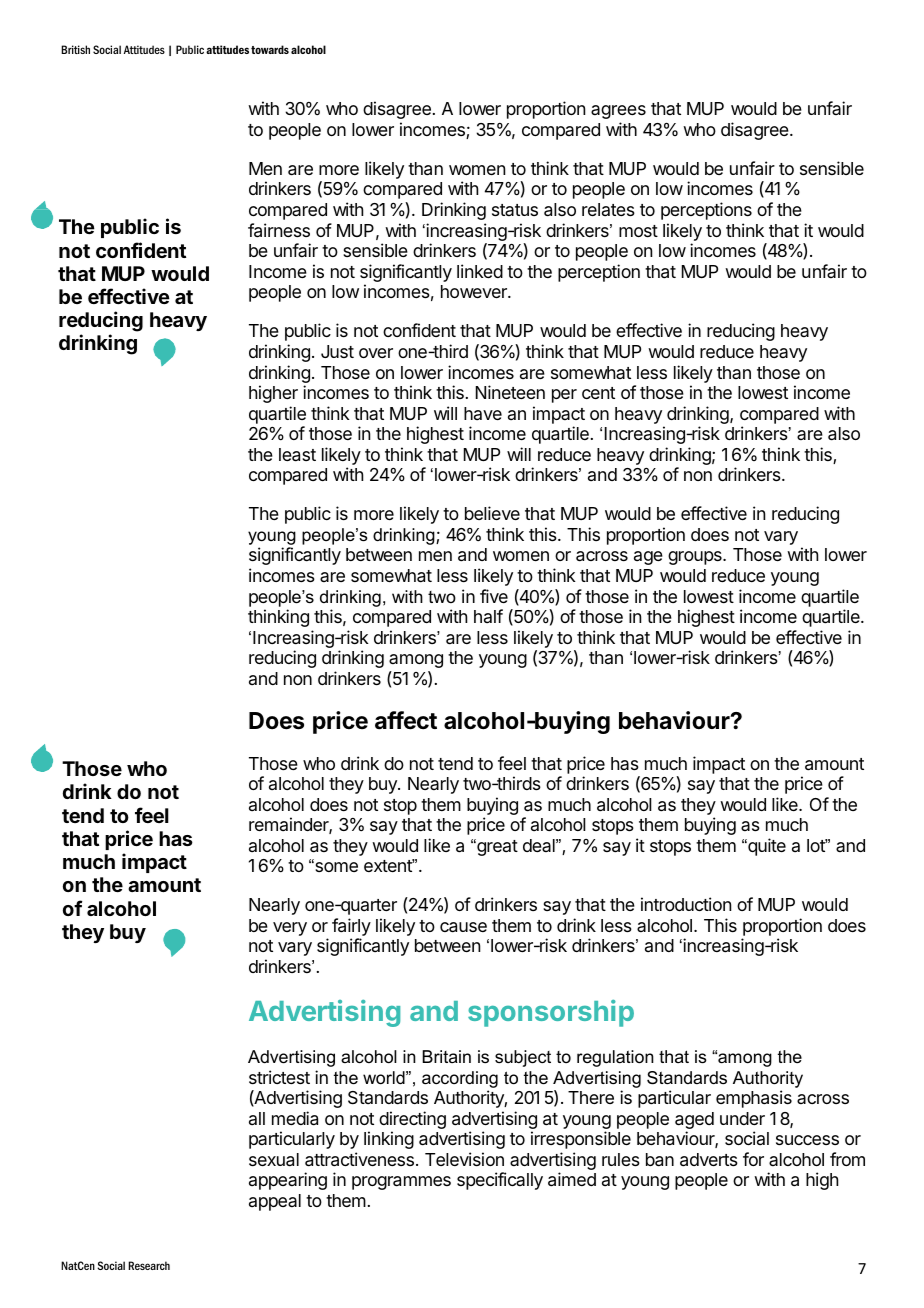 Image resolution: width=924 pixels, height=1308 pixels. I want to click on British, so click(75, 49).
